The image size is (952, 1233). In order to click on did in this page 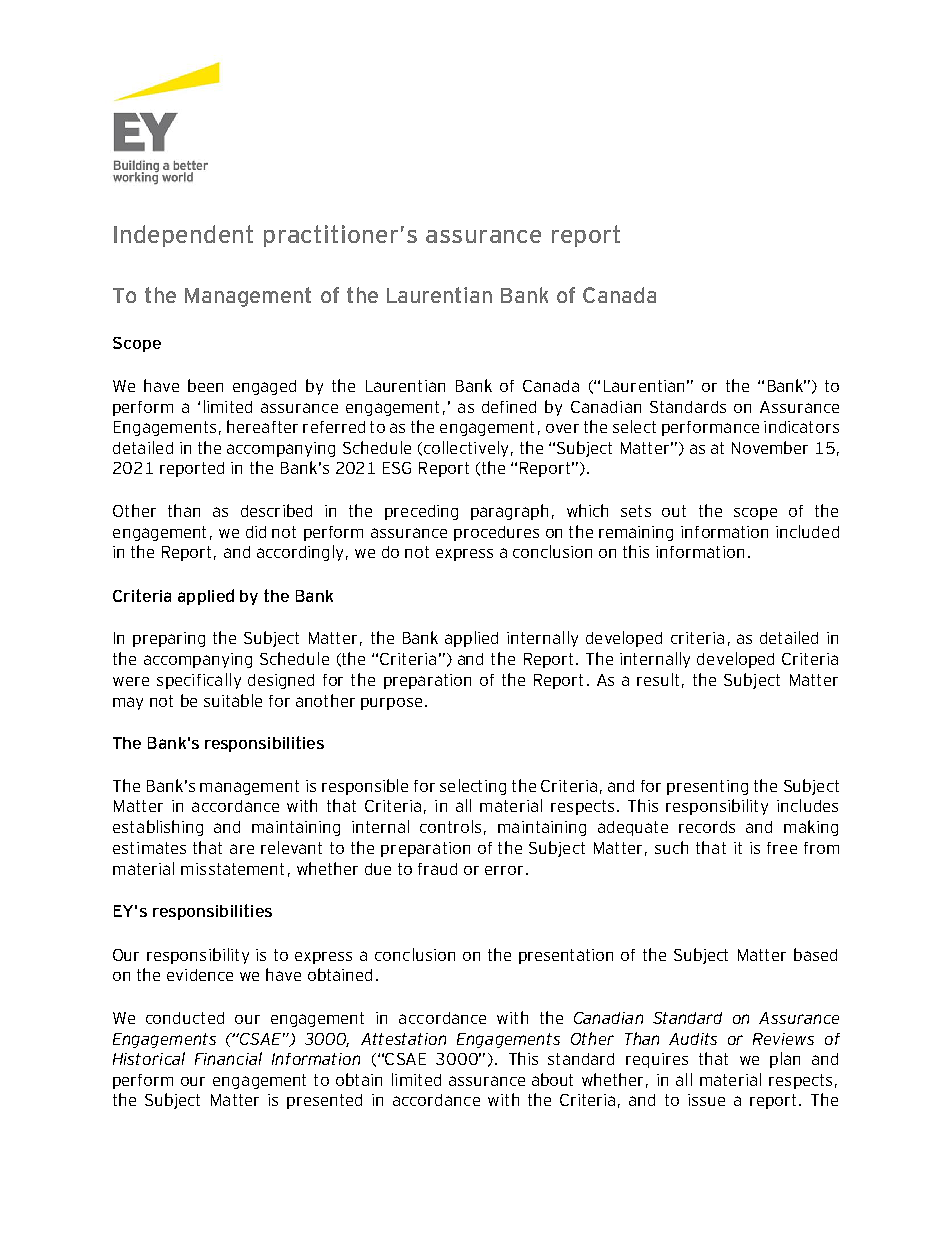, I will do `click(256, 532)`.
